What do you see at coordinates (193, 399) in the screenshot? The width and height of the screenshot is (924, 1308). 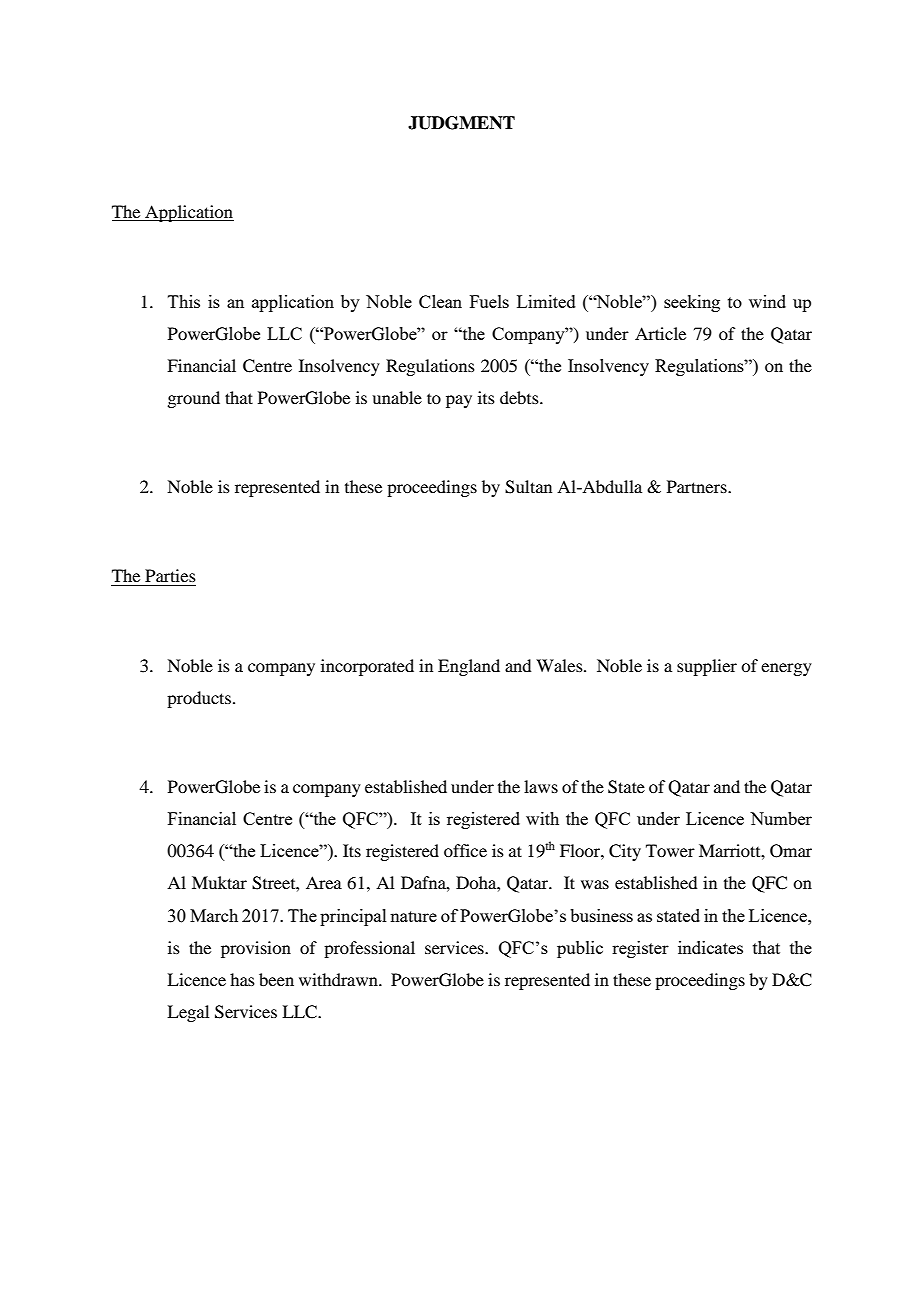 I see `ground` at bounding box center [193, 399].
